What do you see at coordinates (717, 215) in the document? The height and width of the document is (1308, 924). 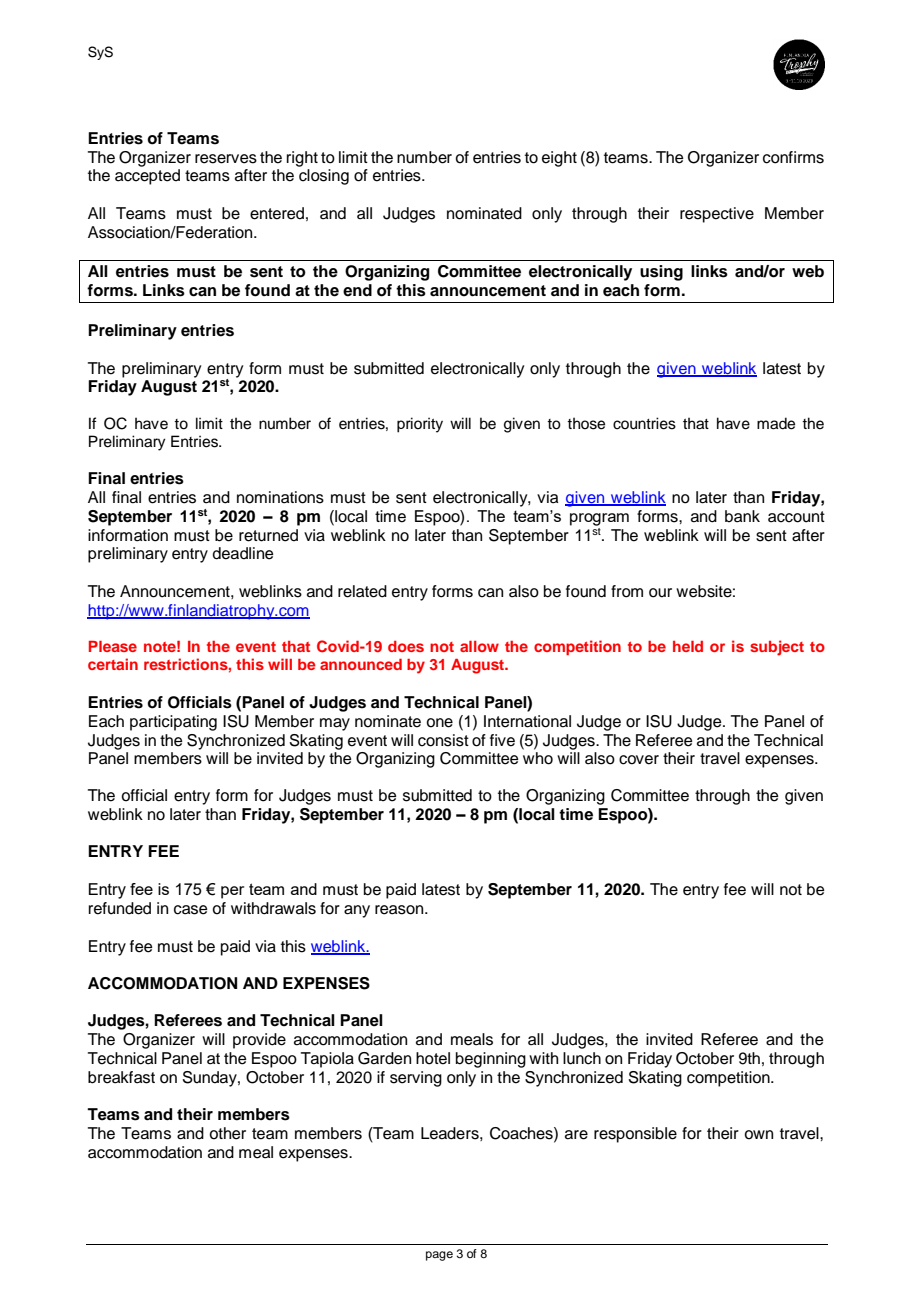 I see `respective` at bounding box center [717, 215].
